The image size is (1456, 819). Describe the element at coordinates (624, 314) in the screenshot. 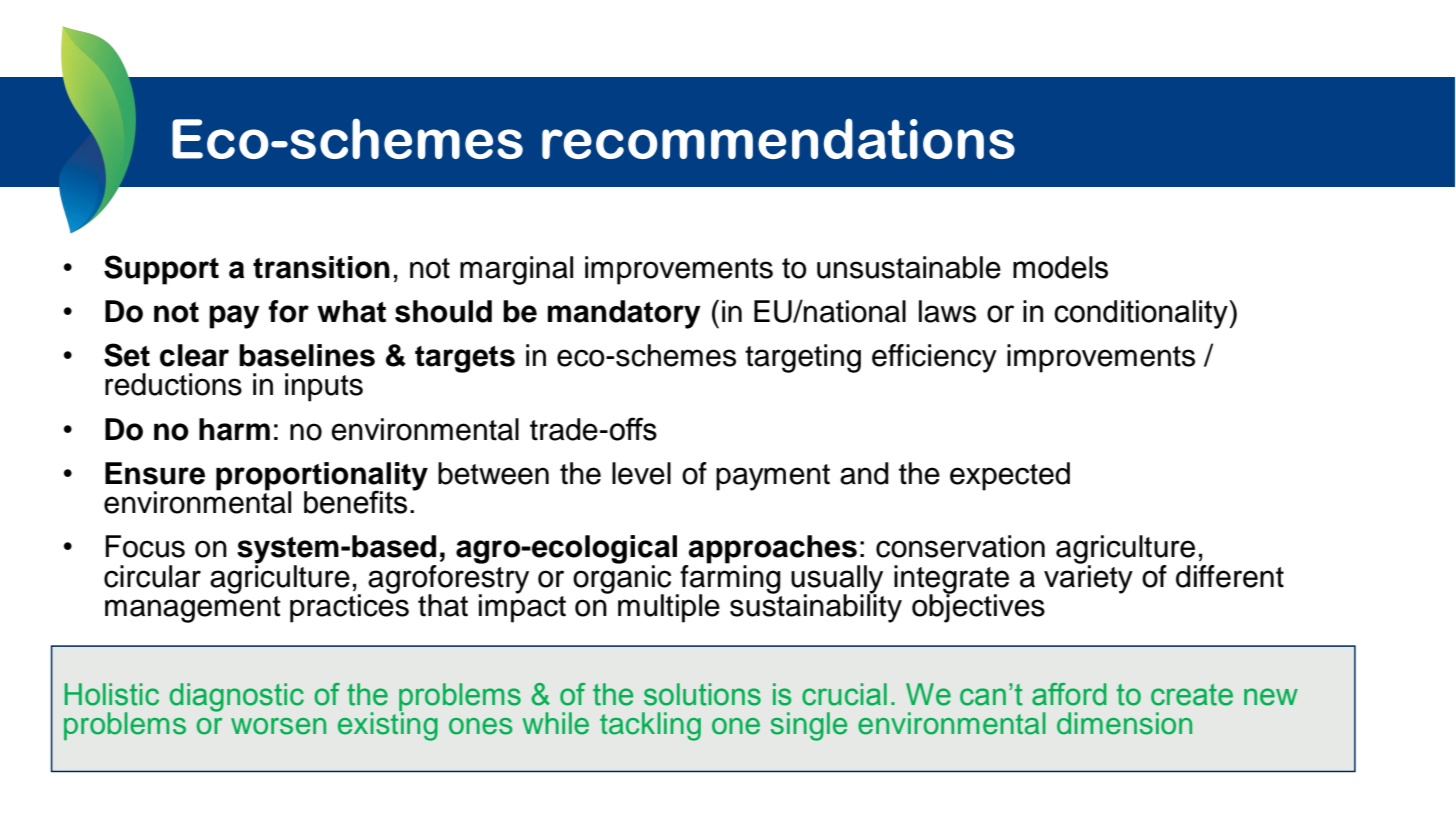

I see `mandatory` at that location.
